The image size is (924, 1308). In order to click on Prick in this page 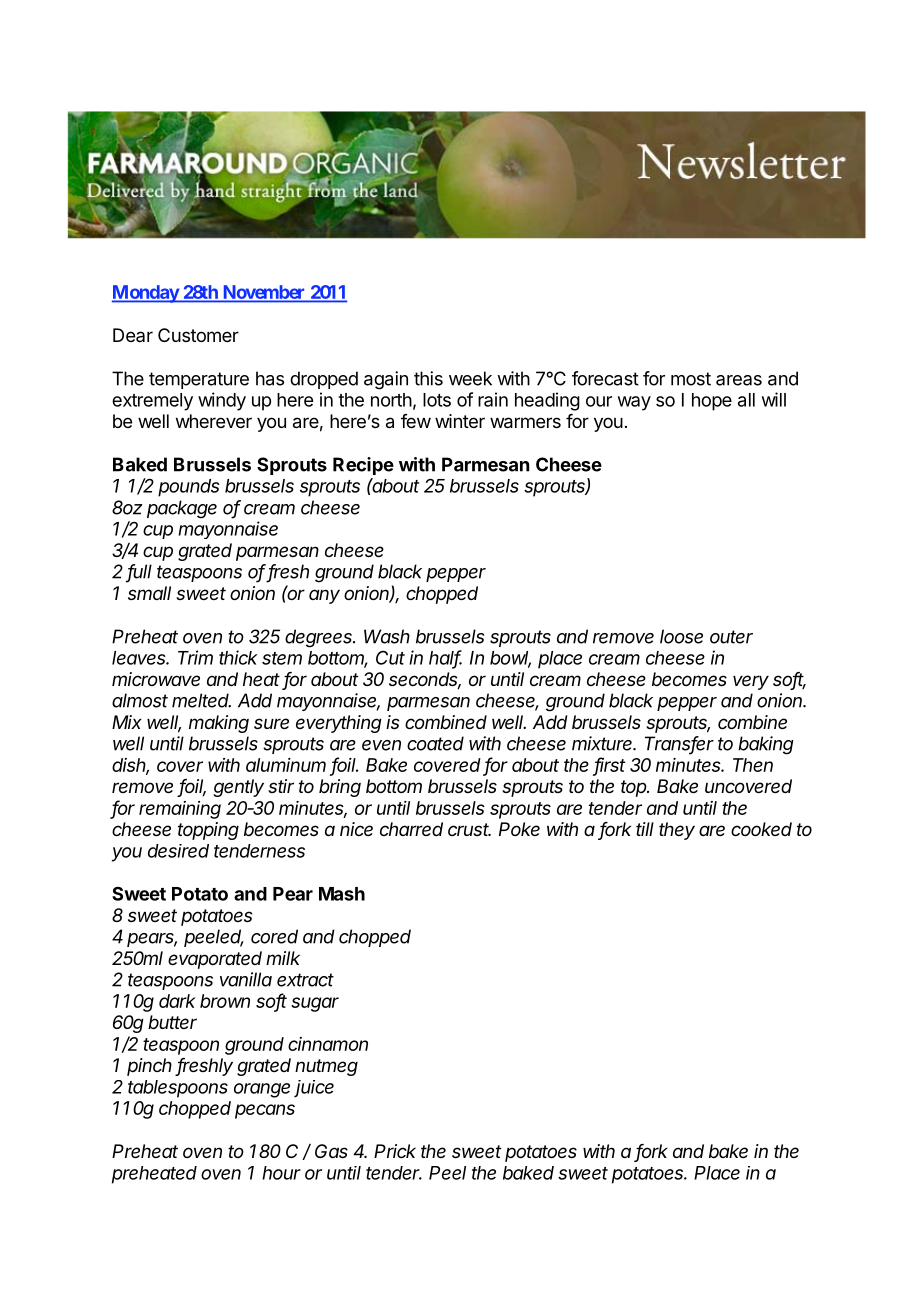, I will do `click(395, 1151)`.
